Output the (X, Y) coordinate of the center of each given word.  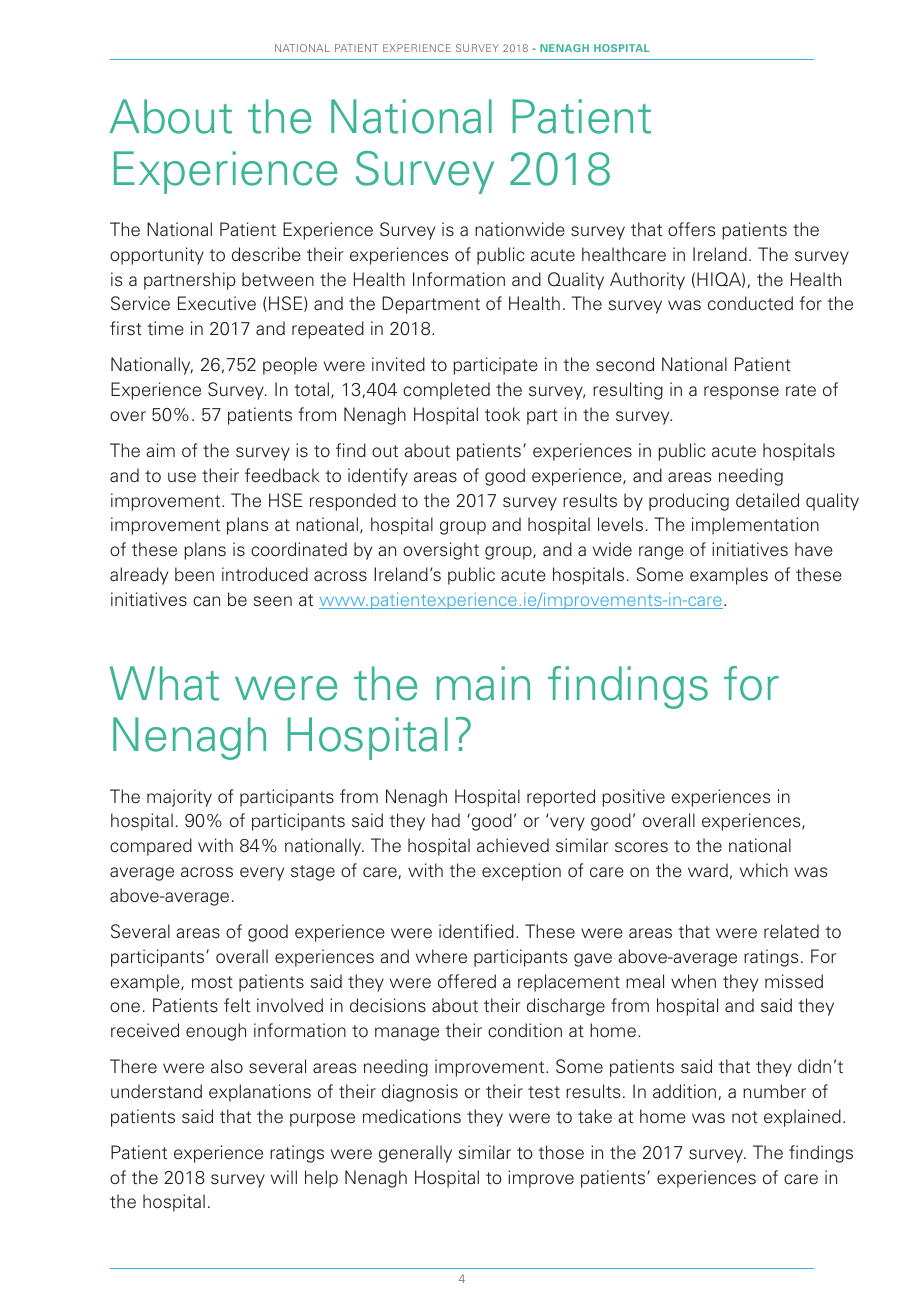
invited (398, 364)
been (194, 574)
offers (691, 229)
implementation (755, 526)
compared (151, 847)
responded (353, 502)
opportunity (157, 256)
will (284, 1177)
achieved (513, 845)
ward (708, 870)
